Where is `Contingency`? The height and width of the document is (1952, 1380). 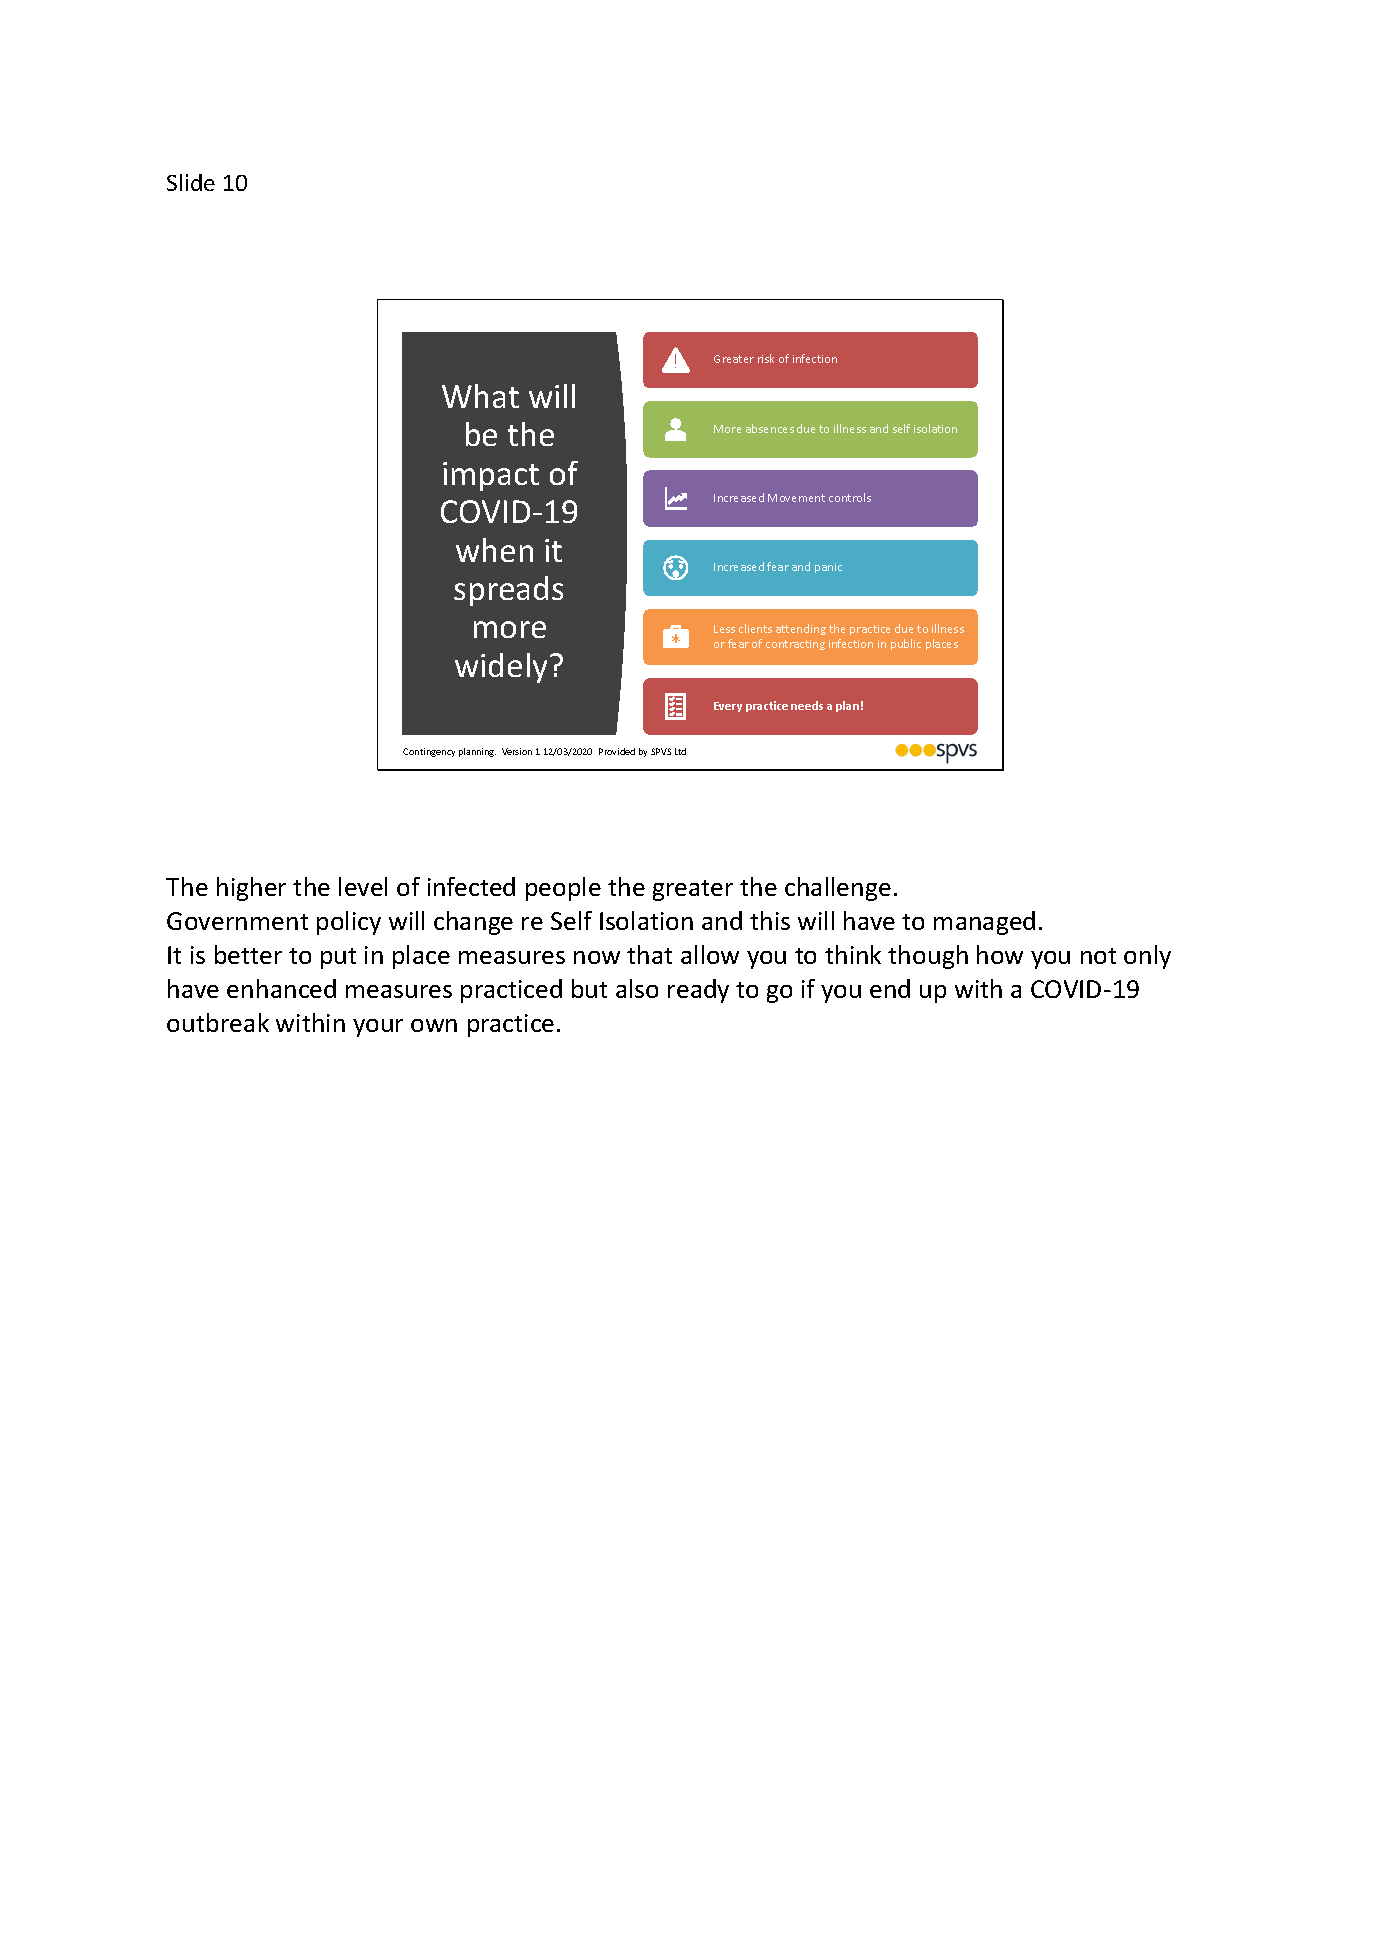
Contingency is located at coordinates (429, 752).
